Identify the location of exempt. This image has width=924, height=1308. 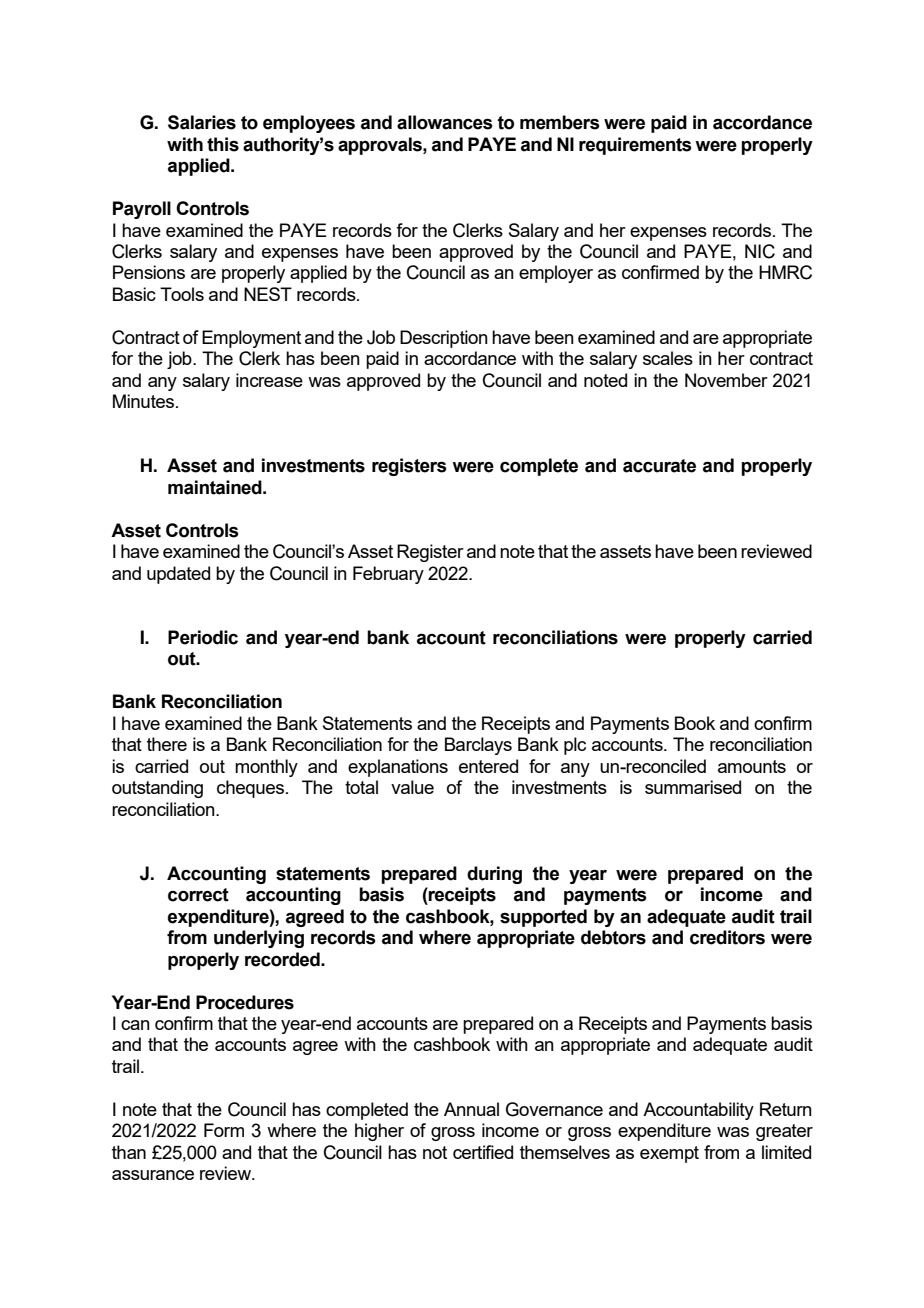
(669, 1154).
